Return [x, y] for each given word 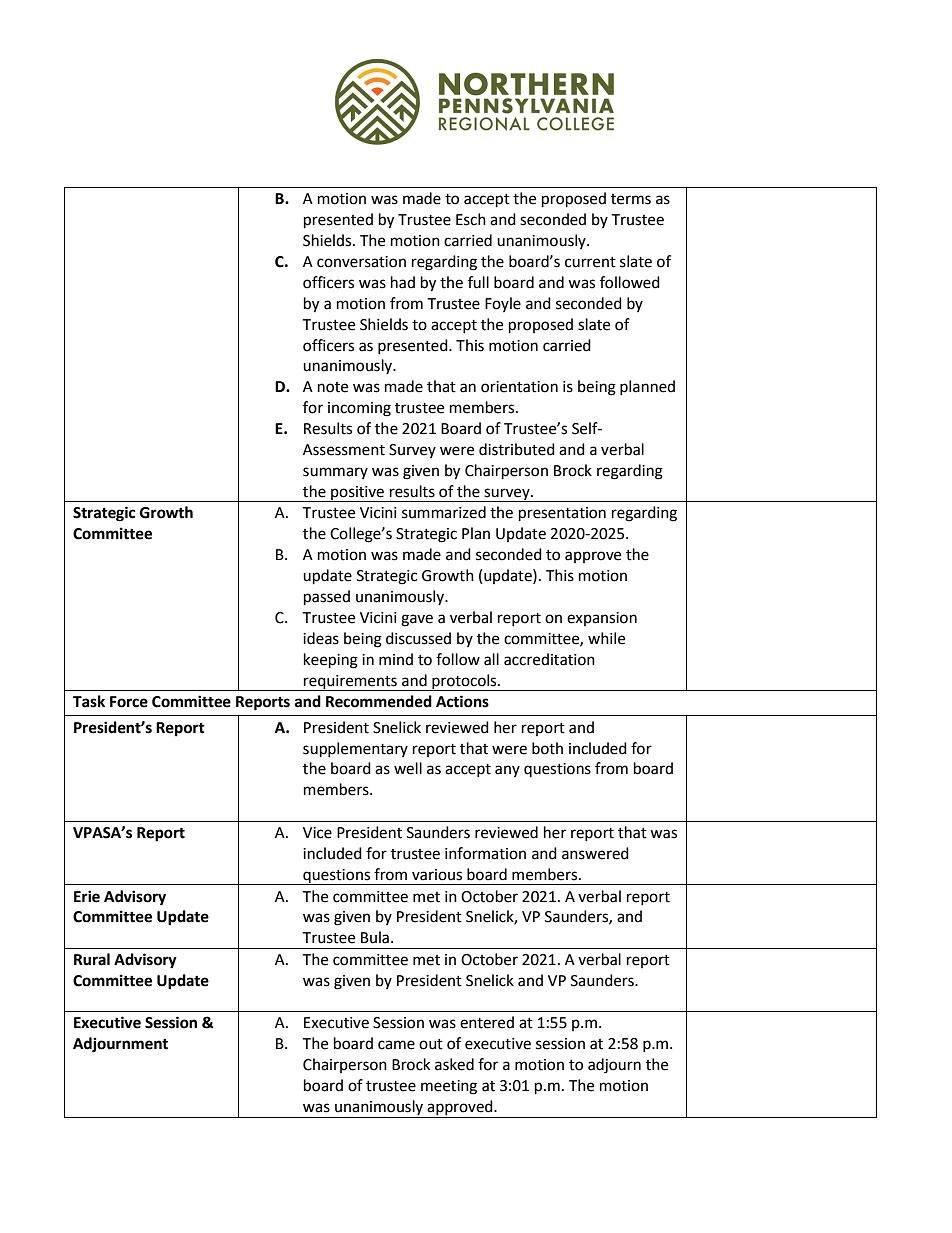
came [396, 1045]
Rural [92, 959]
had [403, 282]
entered [487, 1022]
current [590, 262]
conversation [361, 262]
